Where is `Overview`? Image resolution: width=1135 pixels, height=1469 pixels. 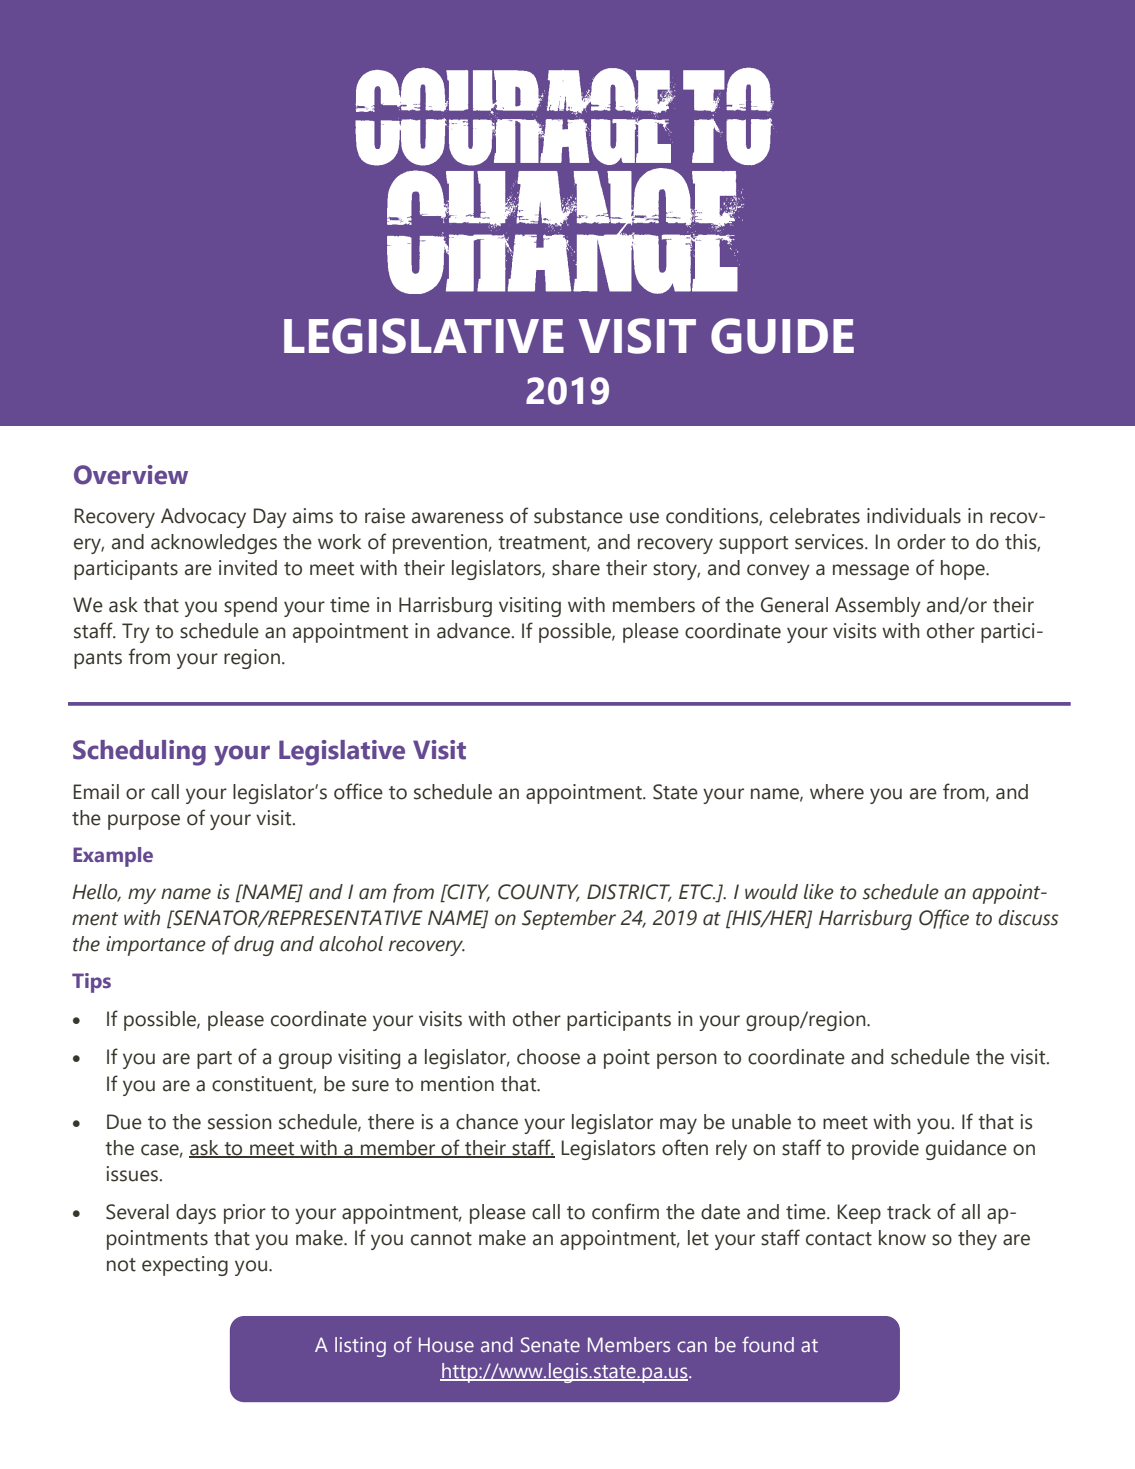 Overview is located at coordinates (131, 475).
